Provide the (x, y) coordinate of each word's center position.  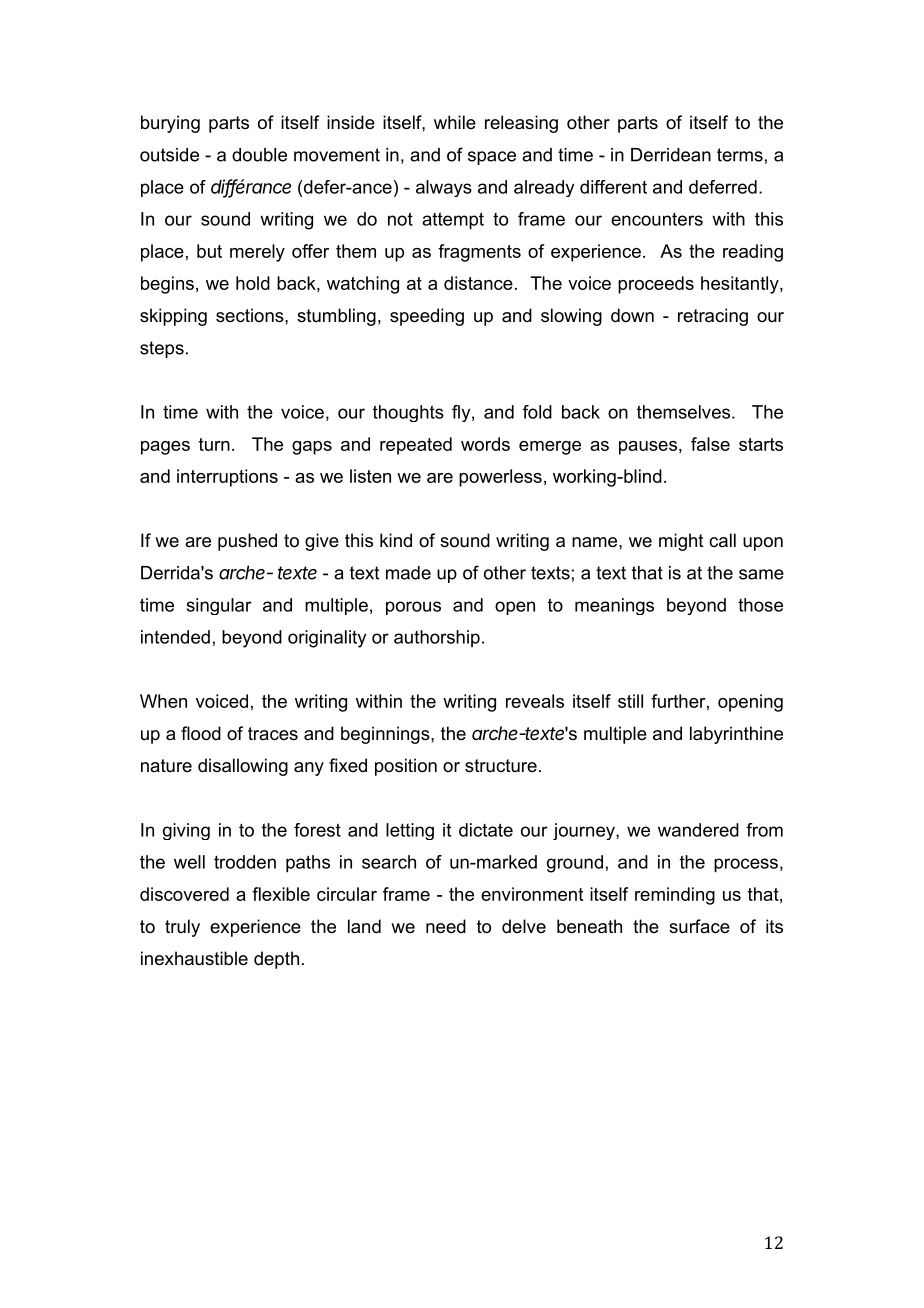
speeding (427, 317)
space (492, 158)
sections (251, 315)
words (485, 444)
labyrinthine (736, 735)
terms (740, 155)
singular (219, 606)
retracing (713, 317)
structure (501, 766)
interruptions (227, 478)
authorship (437, 638)
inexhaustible (194, 958)
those (760, 605)
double (259, 155)
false (710, 444)
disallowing (243, 767)
